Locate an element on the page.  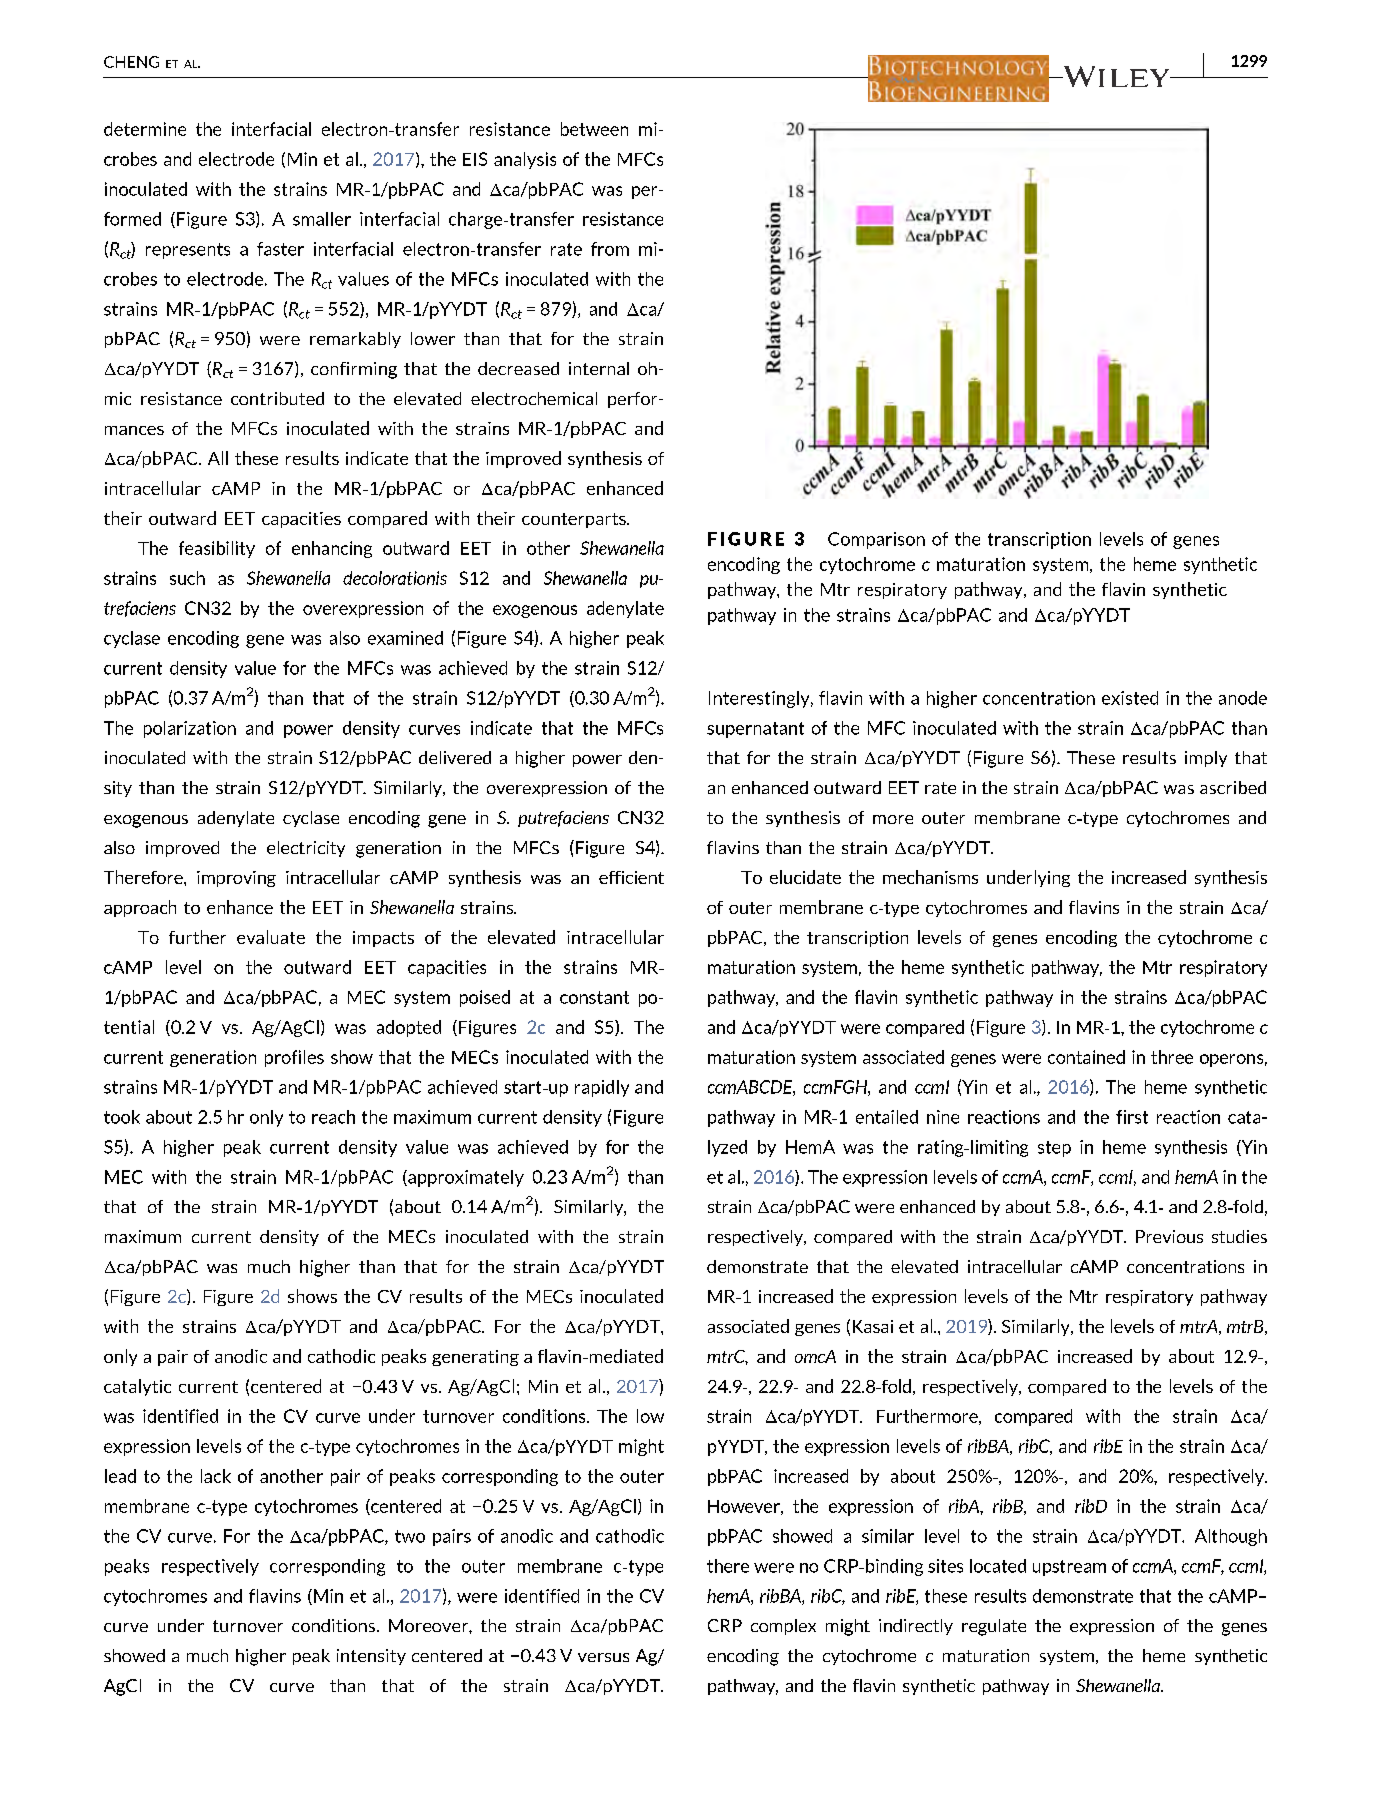
determine is located at coordinates (145, 129).
